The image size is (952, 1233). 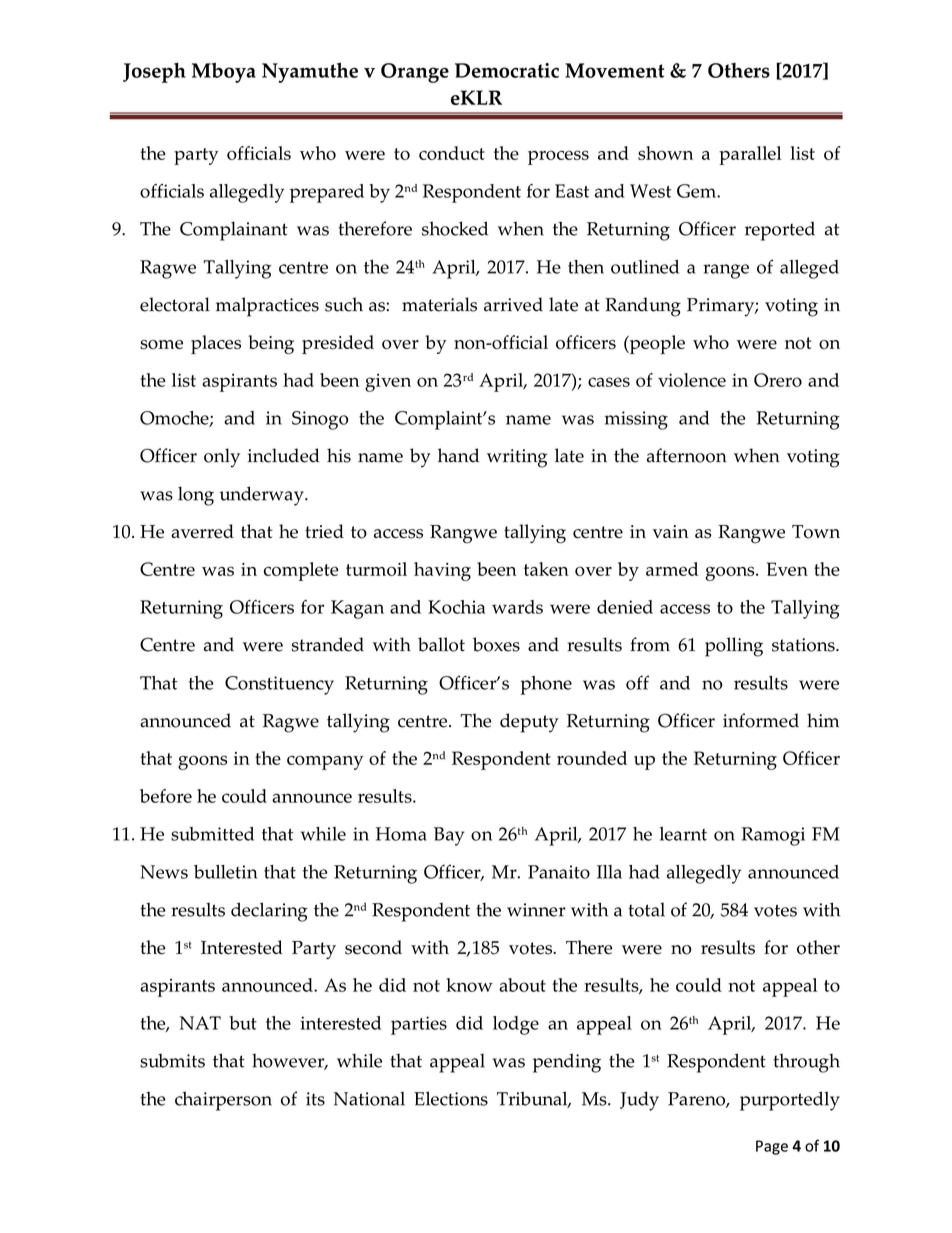 What do you see at coordinates (449, 836) in the screenshot?
I see `Bay` at bounding box center [449, 836].
